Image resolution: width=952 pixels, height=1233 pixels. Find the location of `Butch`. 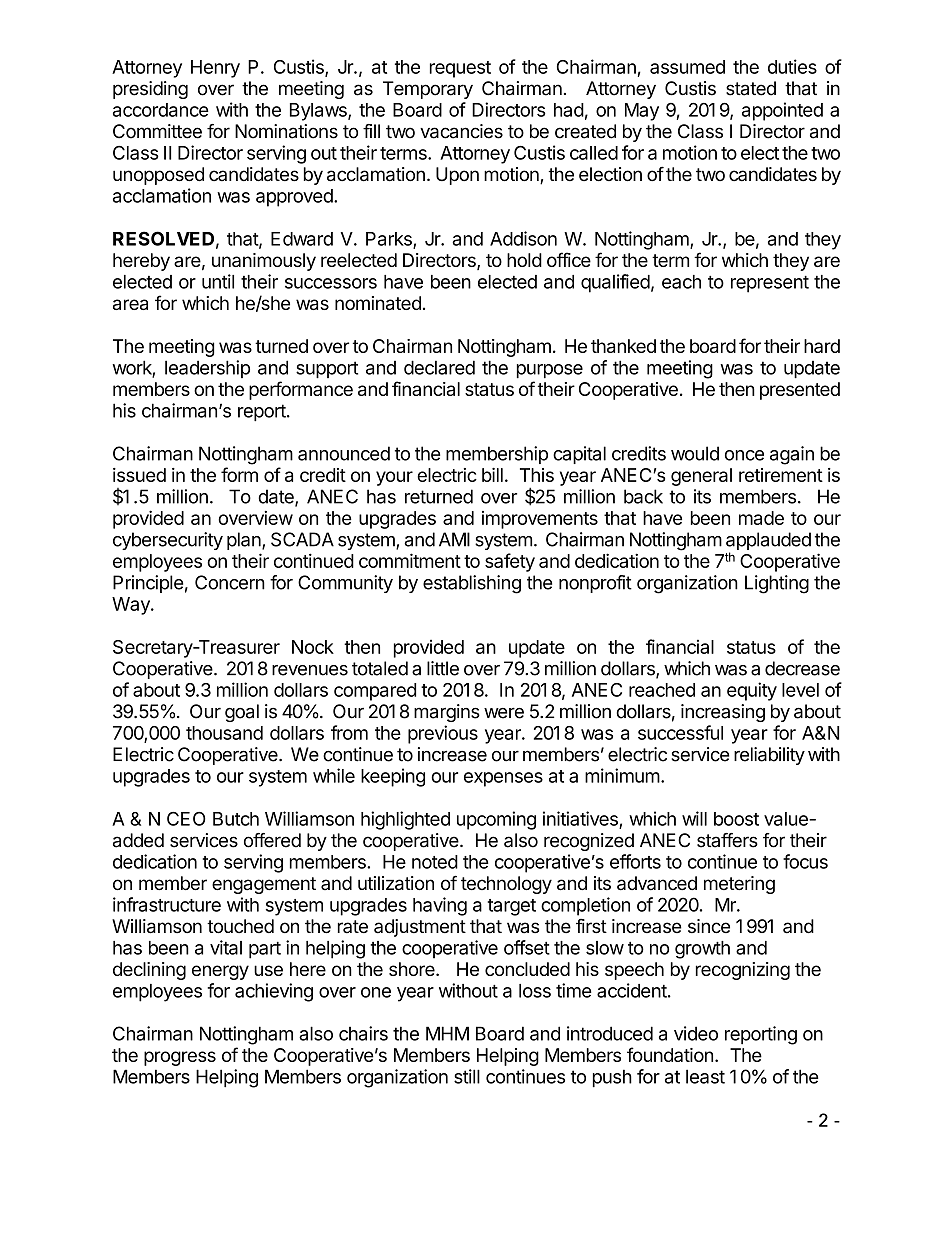

Butch is located at coordinates (236, 819).
